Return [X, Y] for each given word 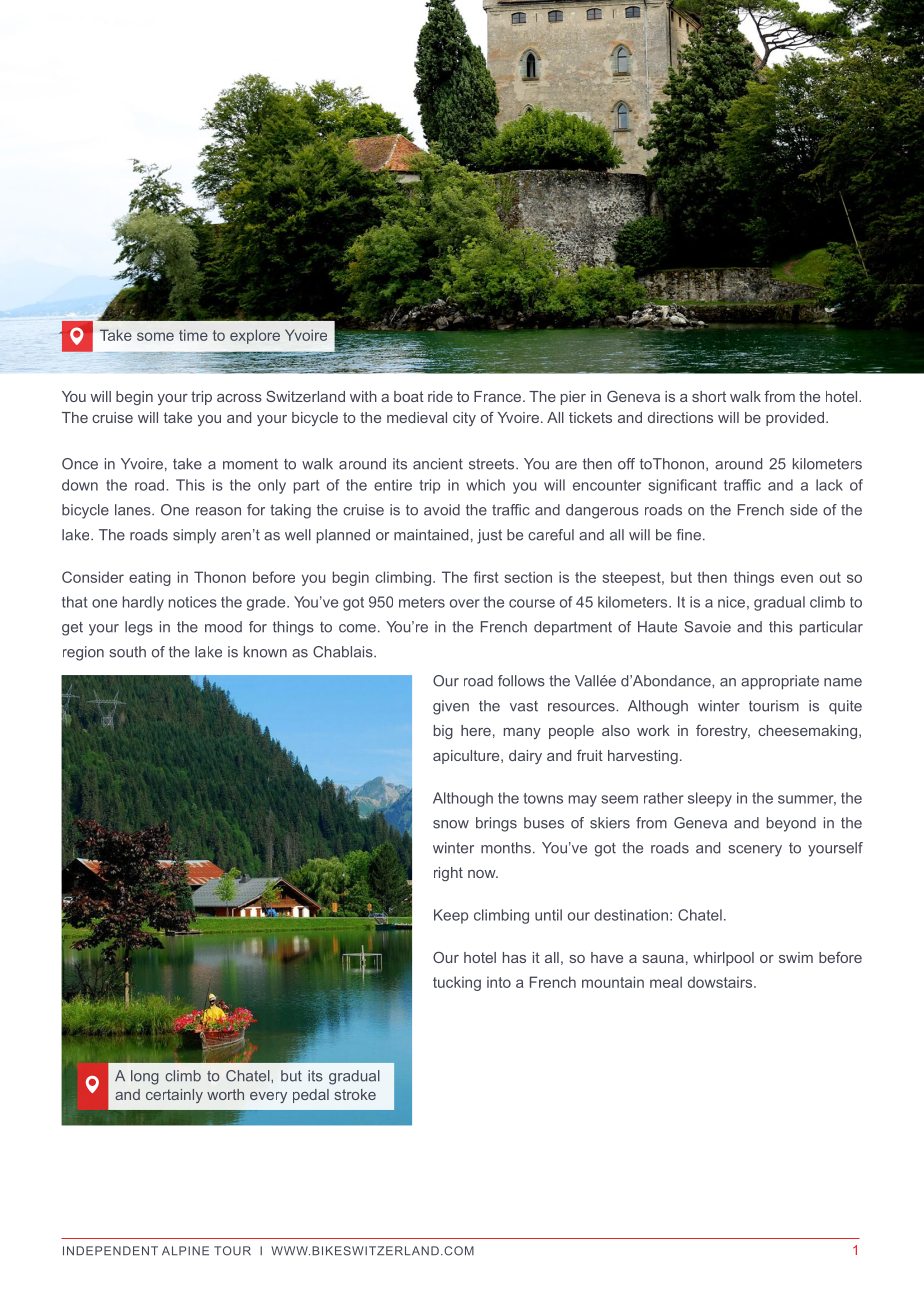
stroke [355, 1094]
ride [440, 396]
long [145, 1077]
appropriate [780, 682]
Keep [451, 916]
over [465, 603]
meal [666, 982]
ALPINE [185, 1250]
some [155, 336]
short [709, 396]
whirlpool [723, 959]
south [127, 652]
